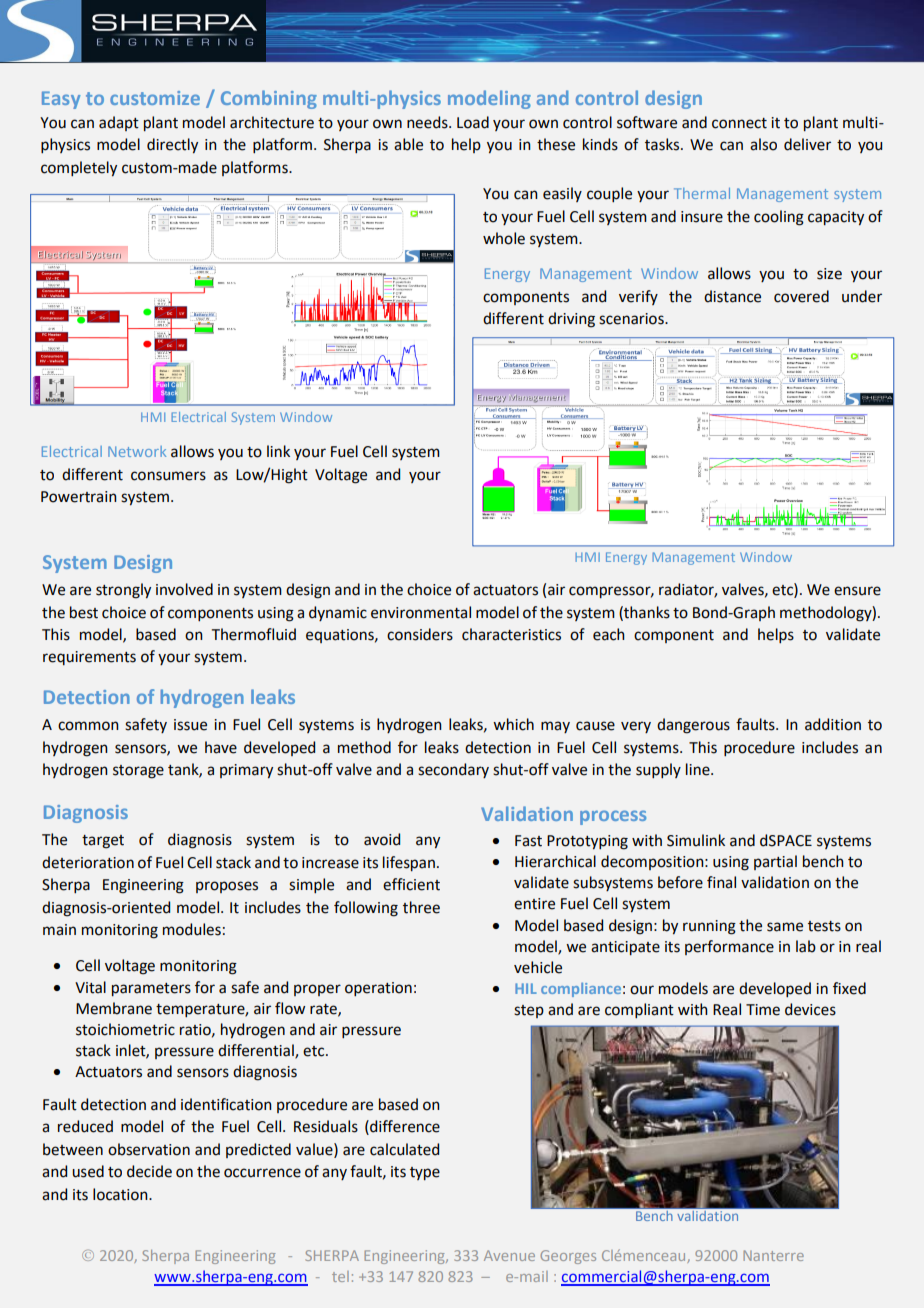 The height and width of the screenshot is (1308, 924). What do you see at coordinates (568, 1257) in the screenshot?
I see `Georges` at bounding box center [568, 1257].
